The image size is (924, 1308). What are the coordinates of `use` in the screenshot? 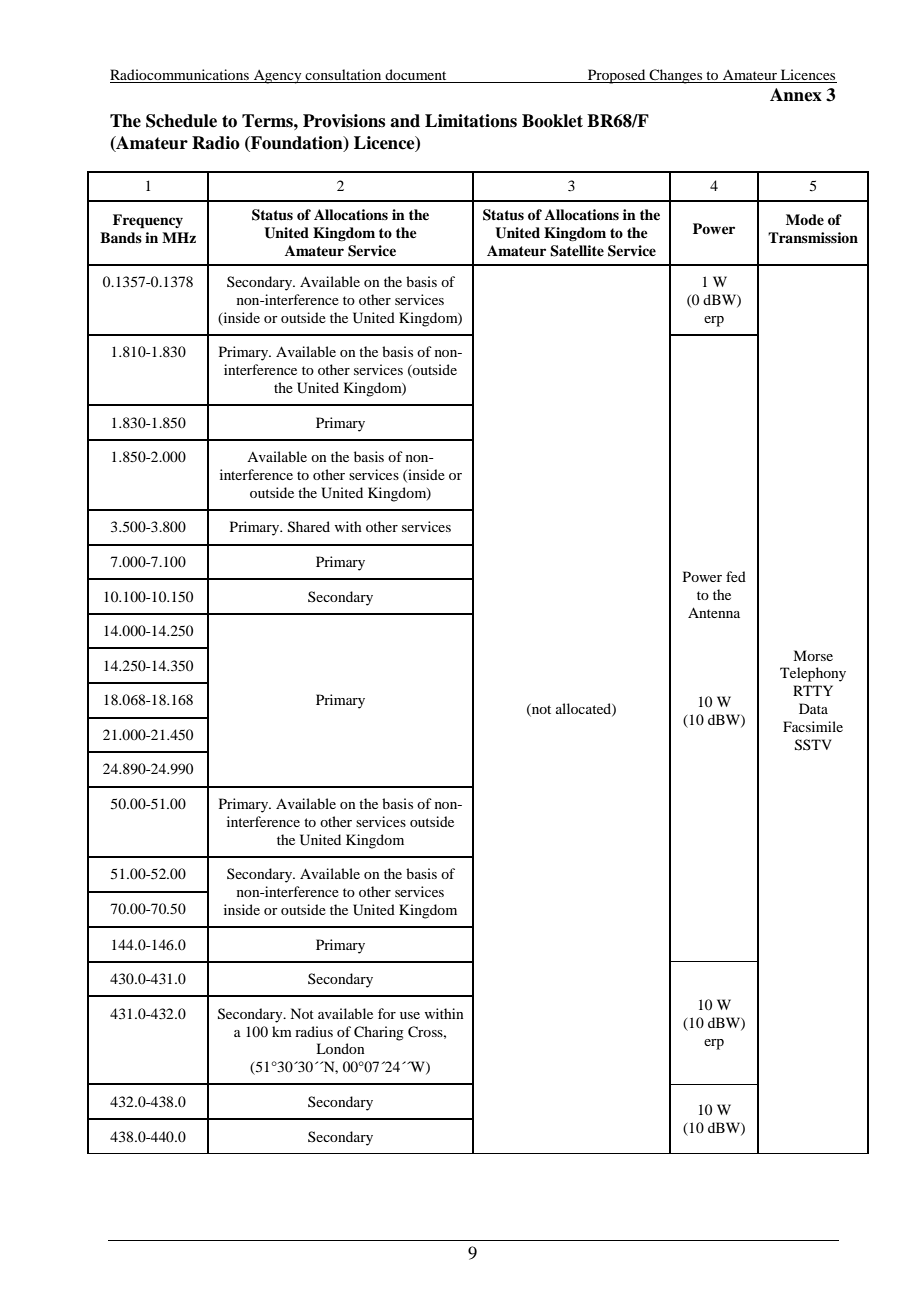 It's located at (410, 1015).
